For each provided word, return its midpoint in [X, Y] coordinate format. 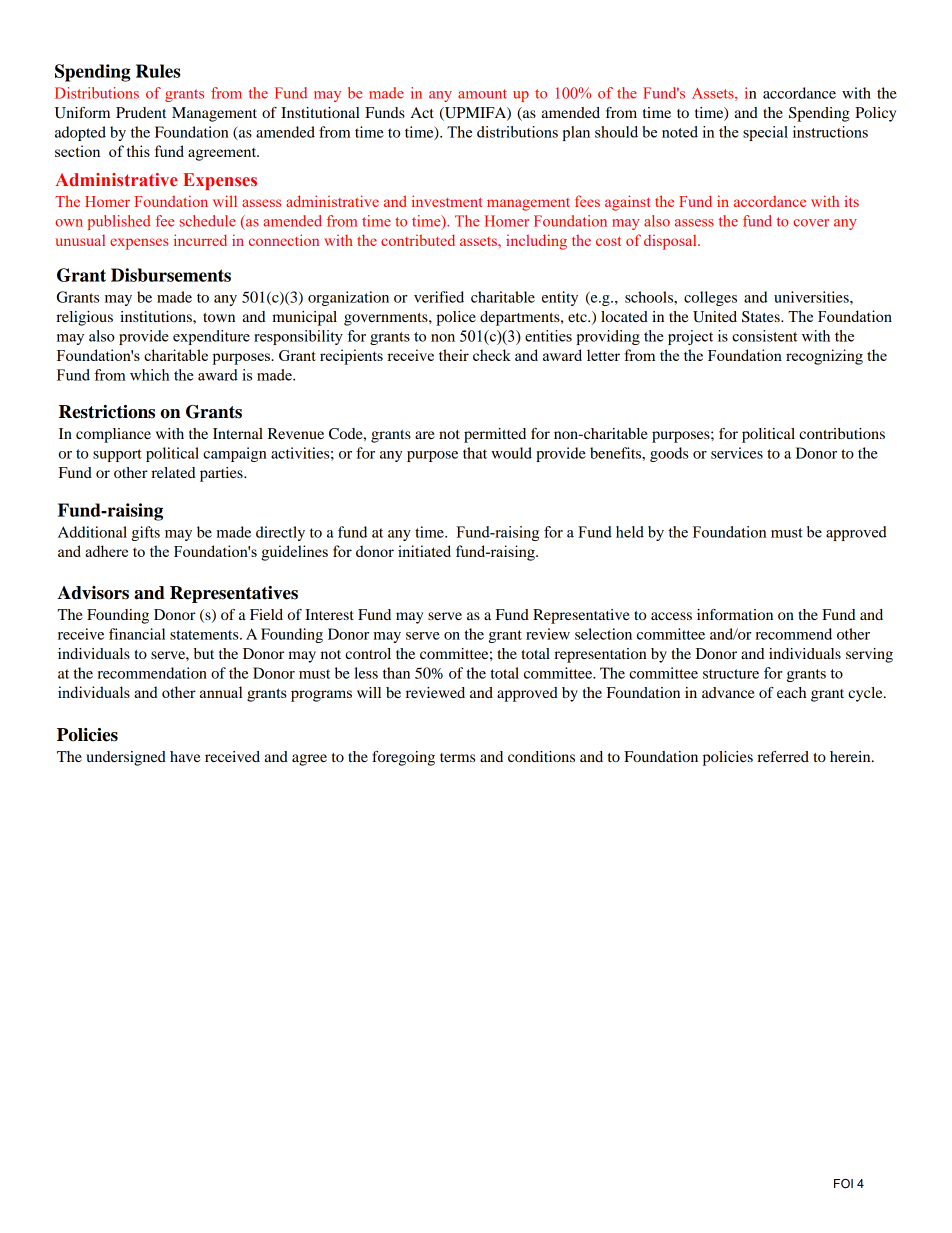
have [185, 756]
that [475, 453]
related [173, 472]
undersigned [126, 758]
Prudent [141, 112]
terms [457, 757]
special [765, 133]
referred [783, 756]
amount [482, 94]
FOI [843, 1184]
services [737, 453]
